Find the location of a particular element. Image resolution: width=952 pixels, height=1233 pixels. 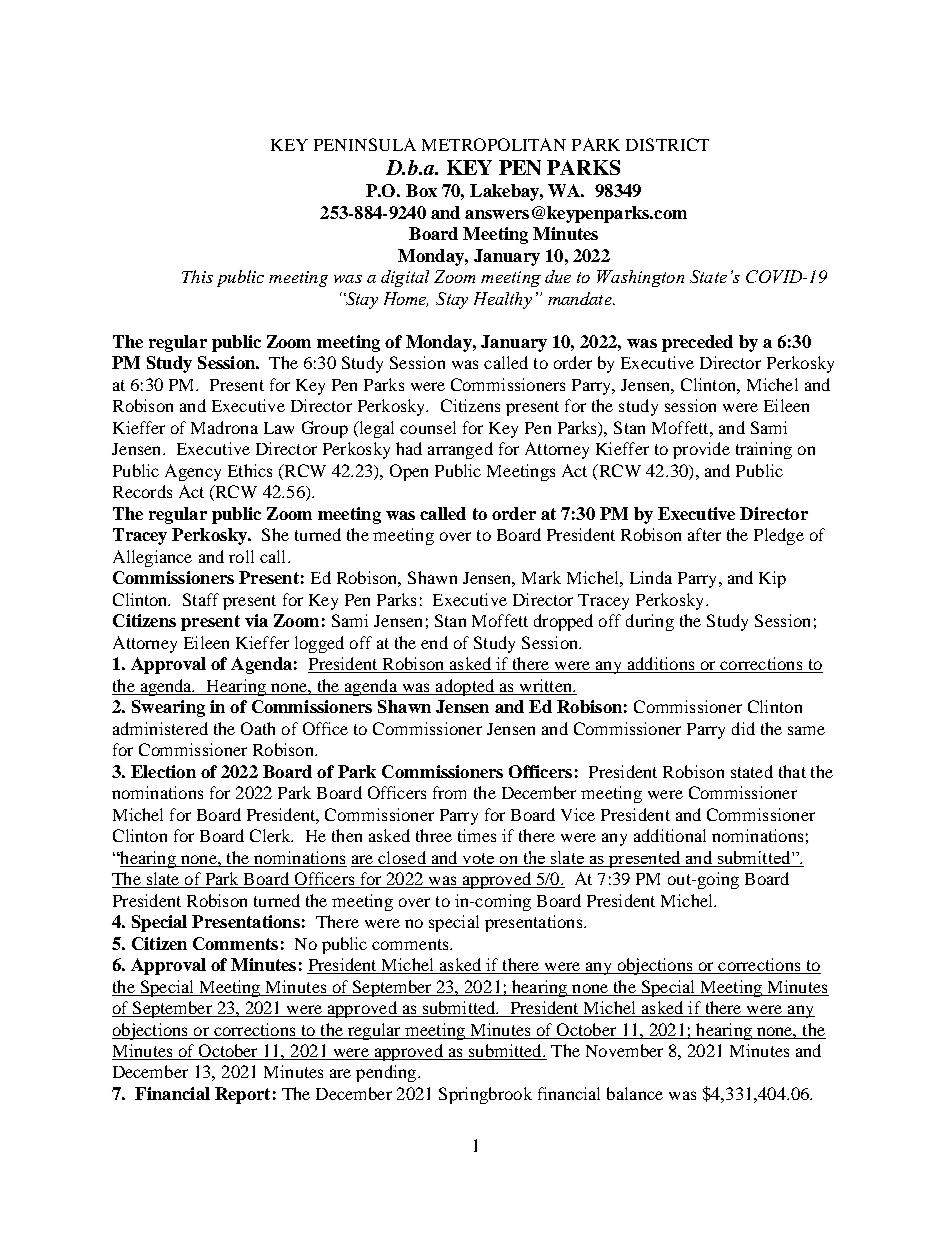

pending is located at coordinates (387, 1073).
